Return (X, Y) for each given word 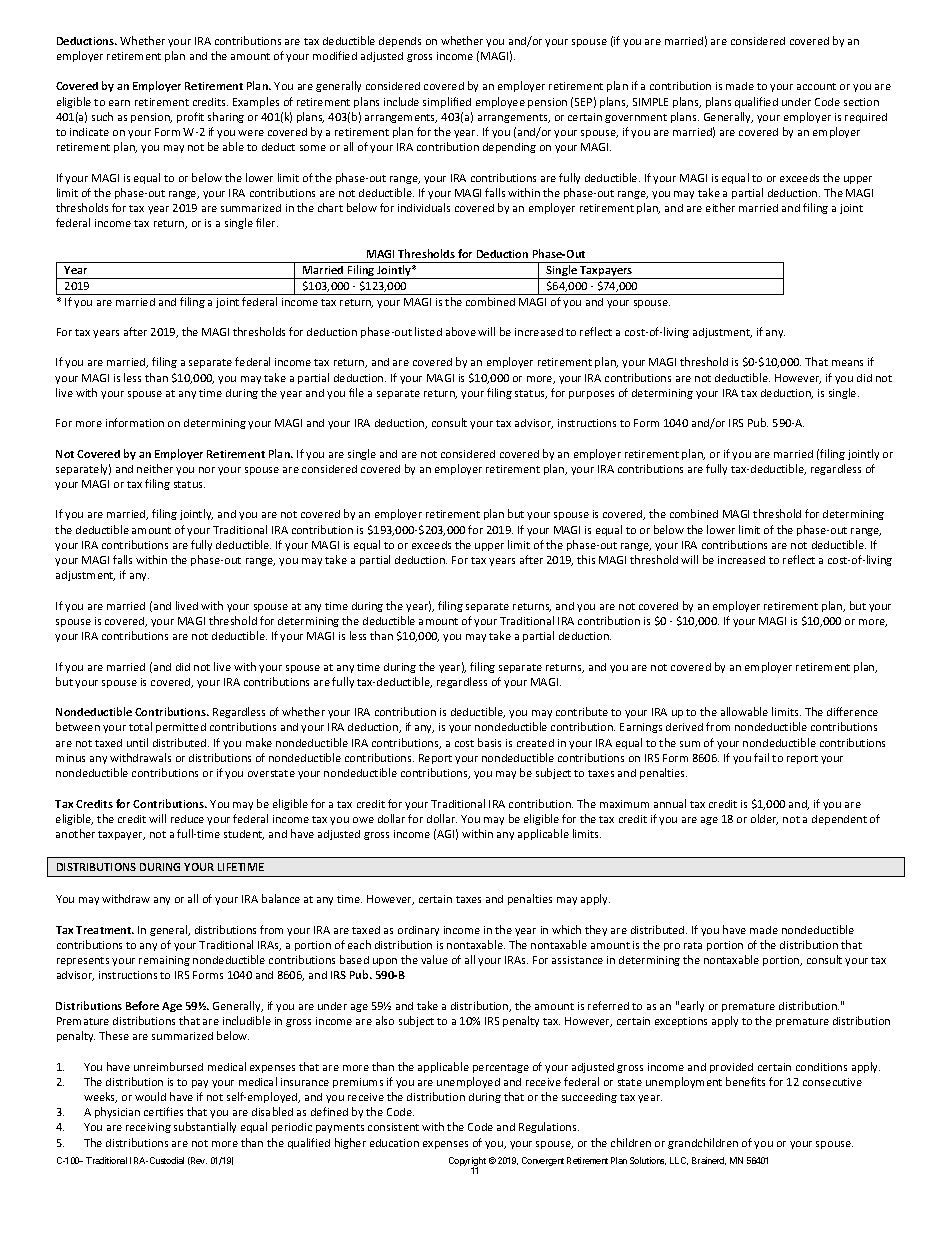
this (586, 559)
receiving (148, 1128)
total (140, 726)
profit (190, 117)
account (816, 86)
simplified (447, 102)
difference (852, 711)
